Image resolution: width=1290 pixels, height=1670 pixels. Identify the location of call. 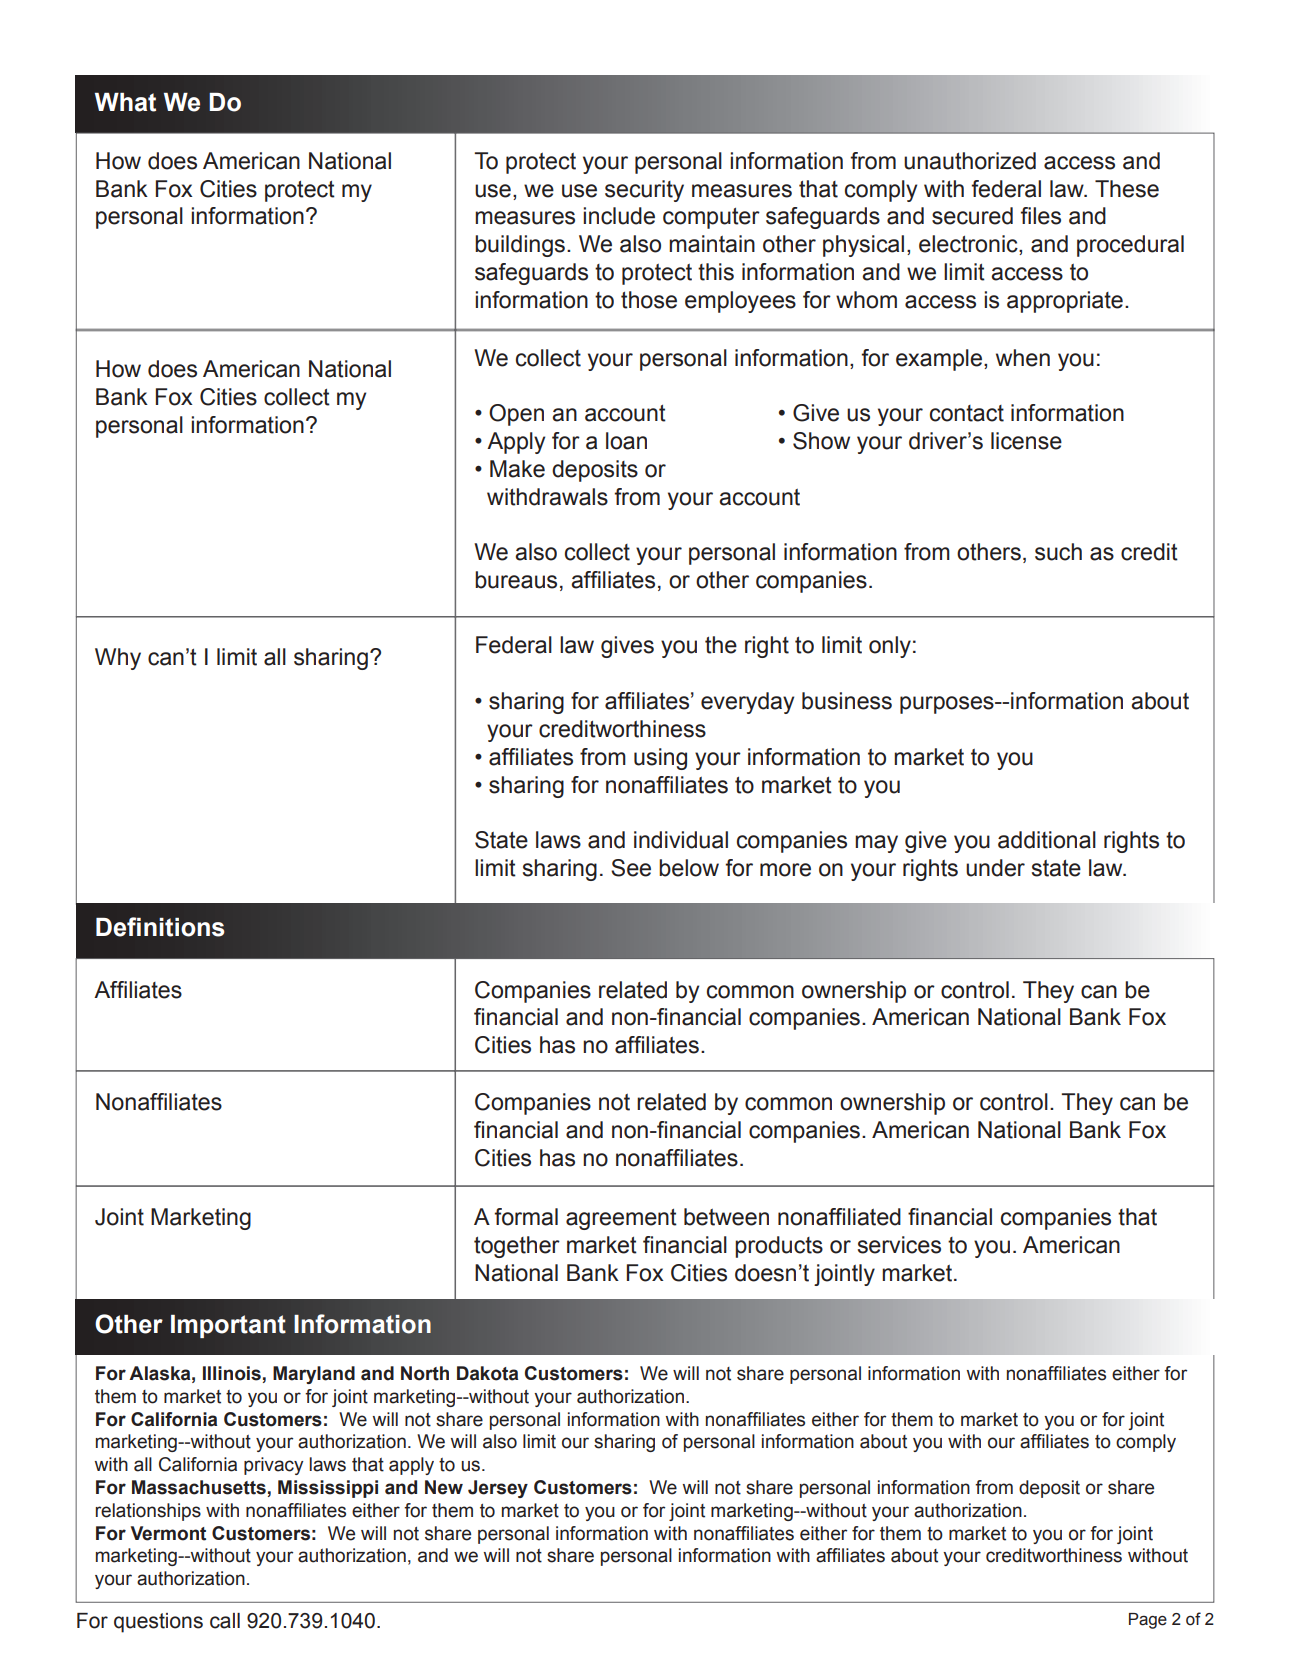
(225, 1621).
